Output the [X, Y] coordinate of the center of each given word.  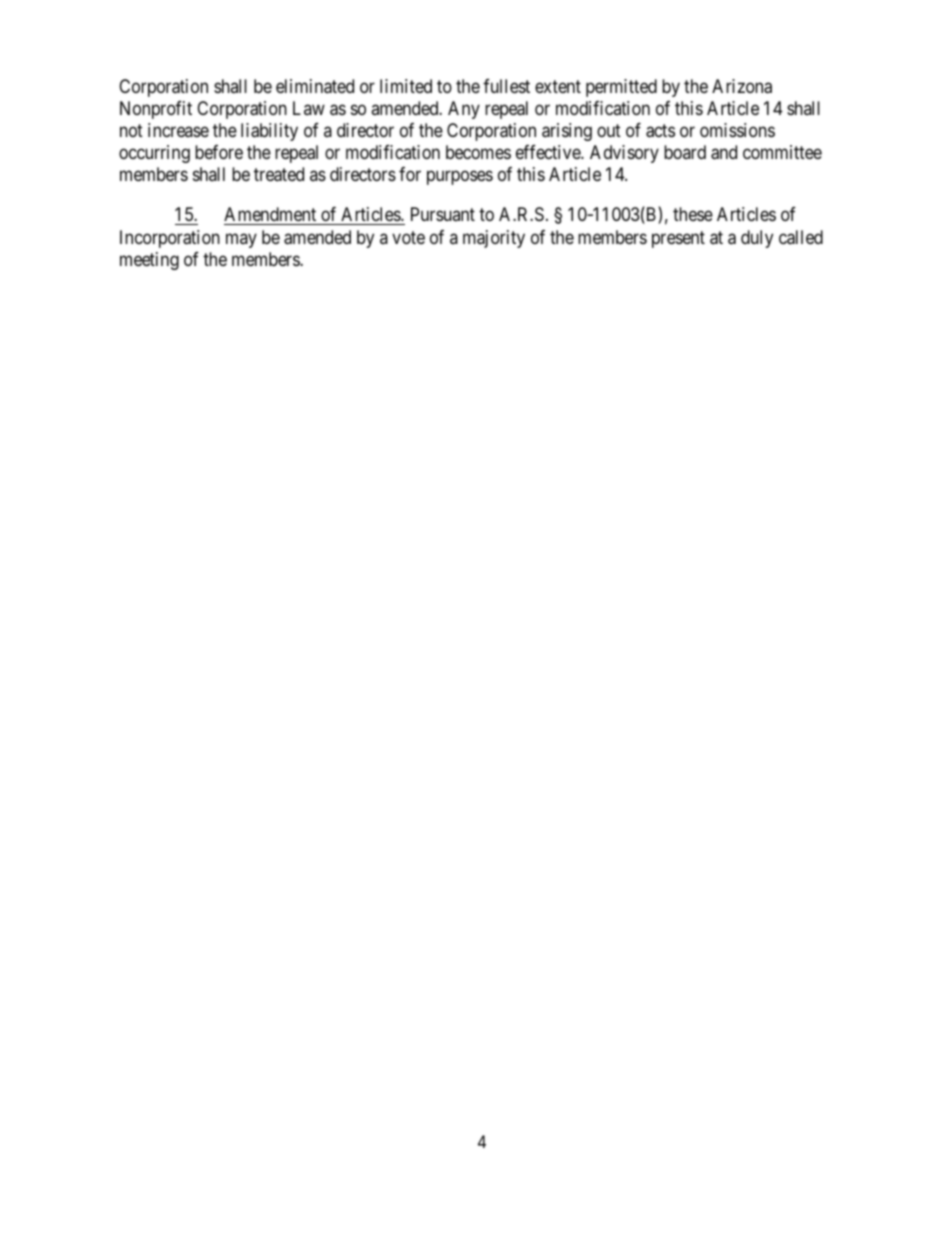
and [724, 152]
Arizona [742, 86]
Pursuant [443, 214]
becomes [478, 152]
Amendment [271, 216]
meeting [149, 261]
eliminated [315, 86]
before [219, 152]
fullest [506, 86]
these [693, 214]
